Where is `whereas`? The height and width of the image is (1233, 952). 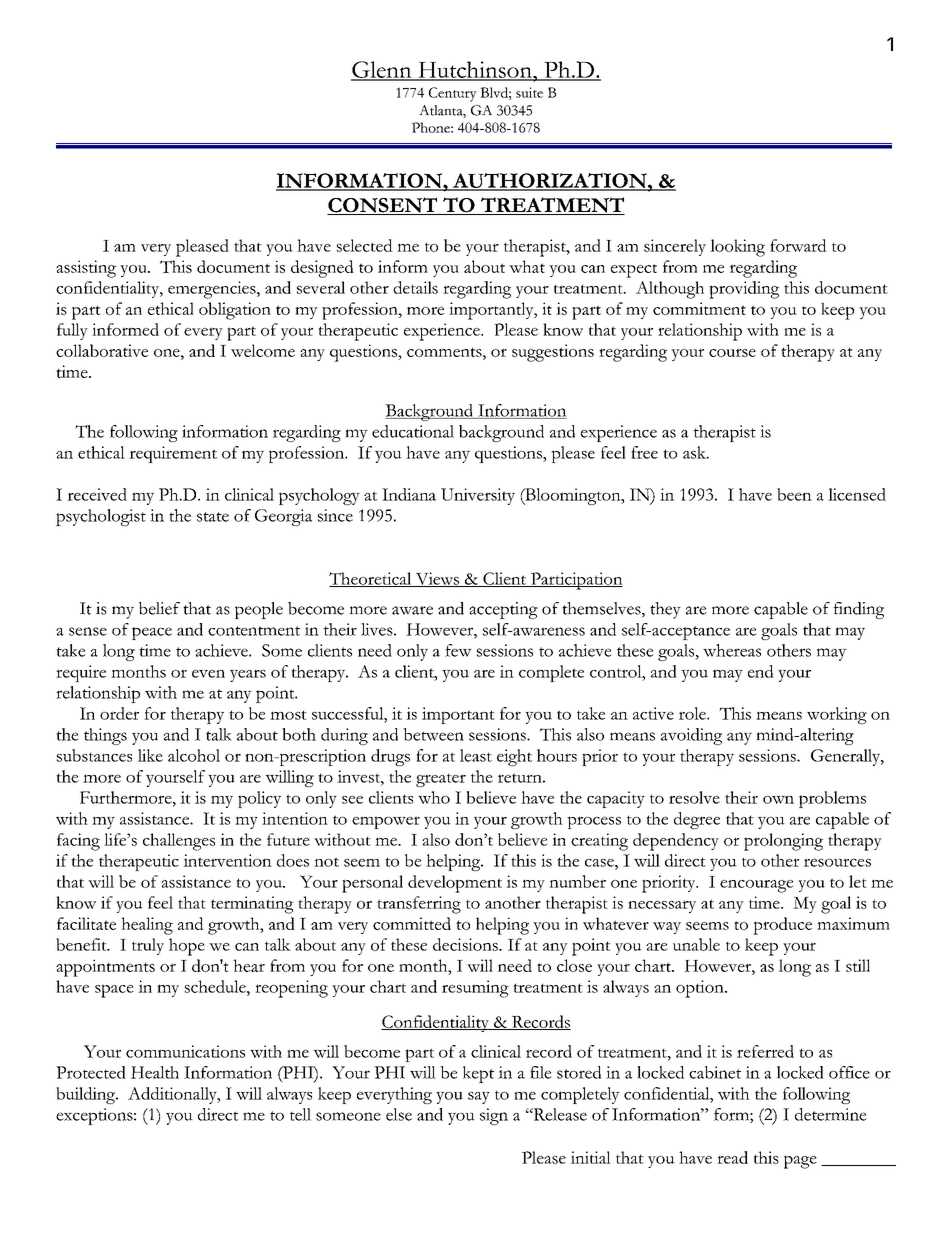
whereas is located at coordinates (732, 650).
